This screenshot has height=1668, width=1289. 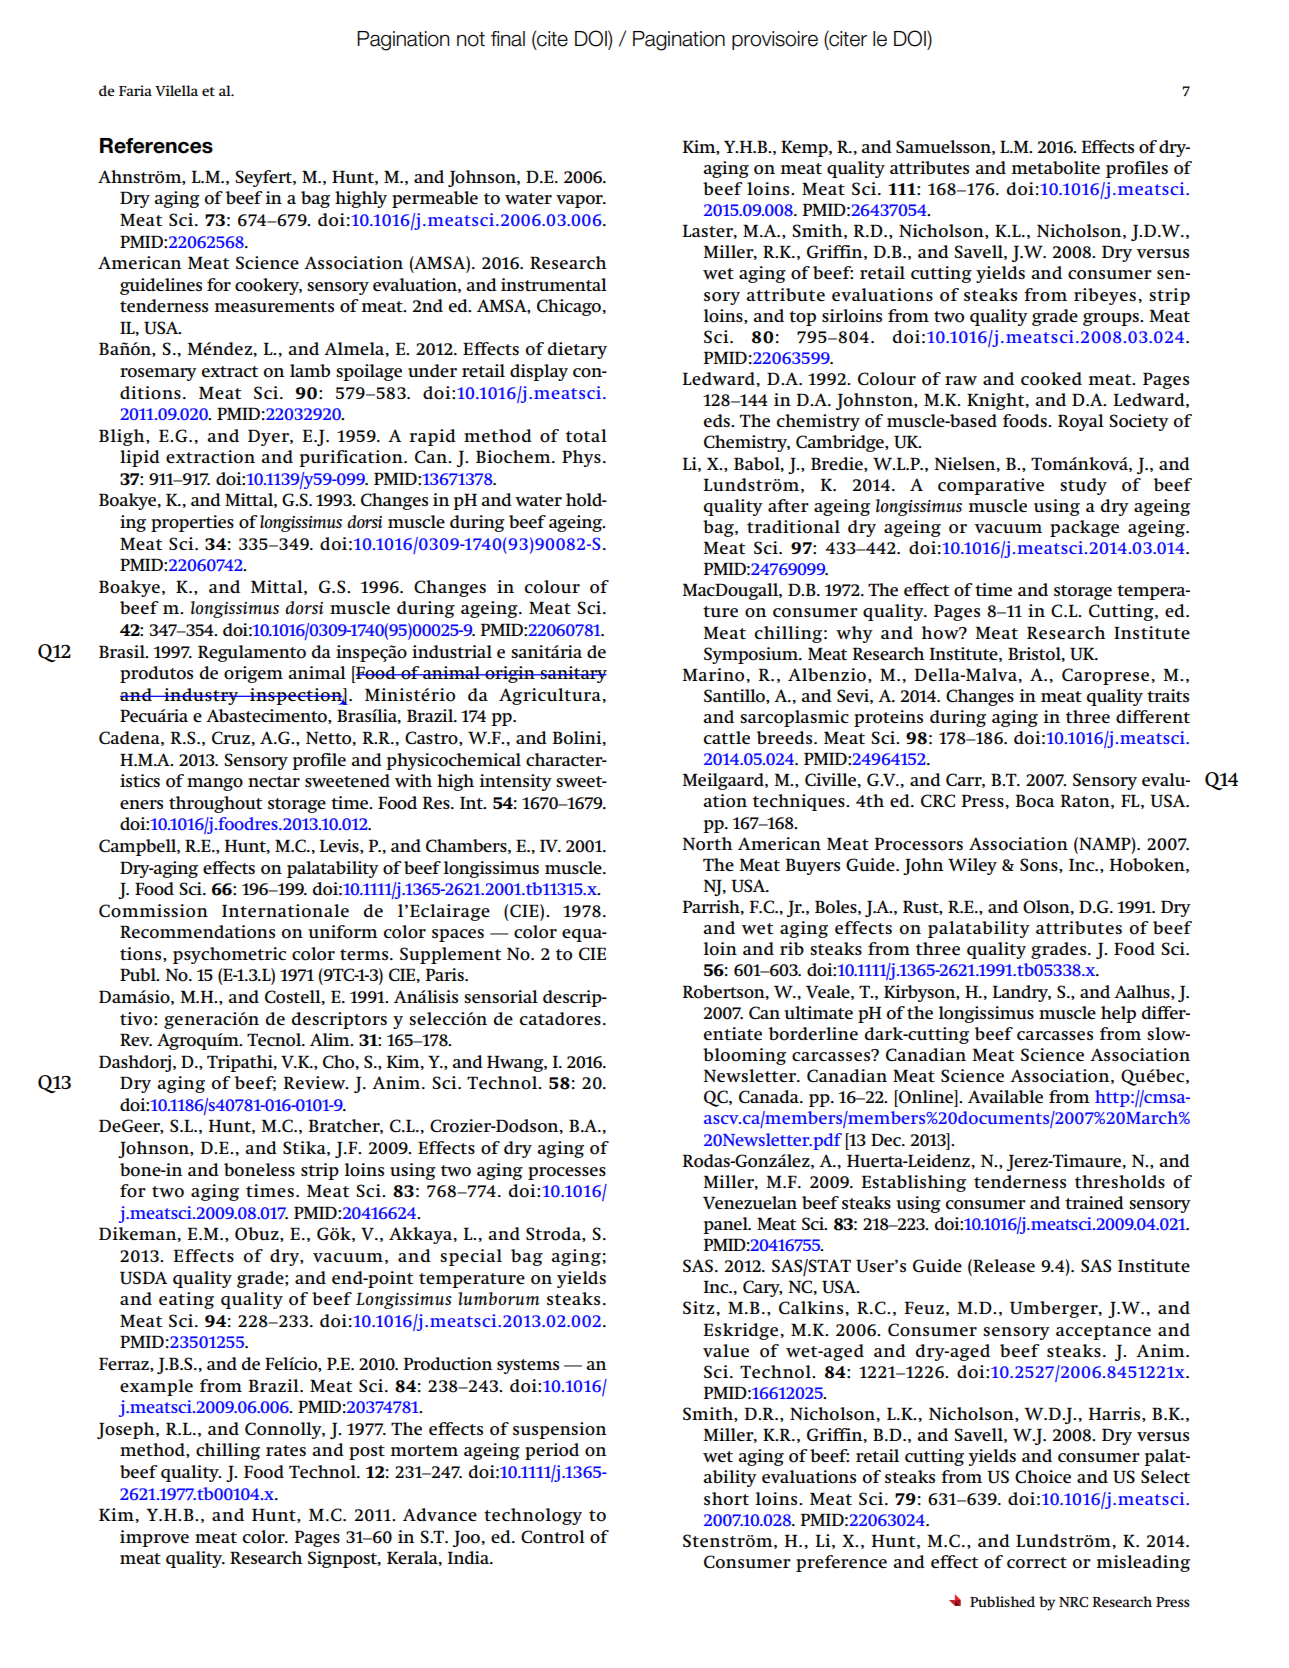 I want to click on metabolite, so click(x=1055, y=168).
